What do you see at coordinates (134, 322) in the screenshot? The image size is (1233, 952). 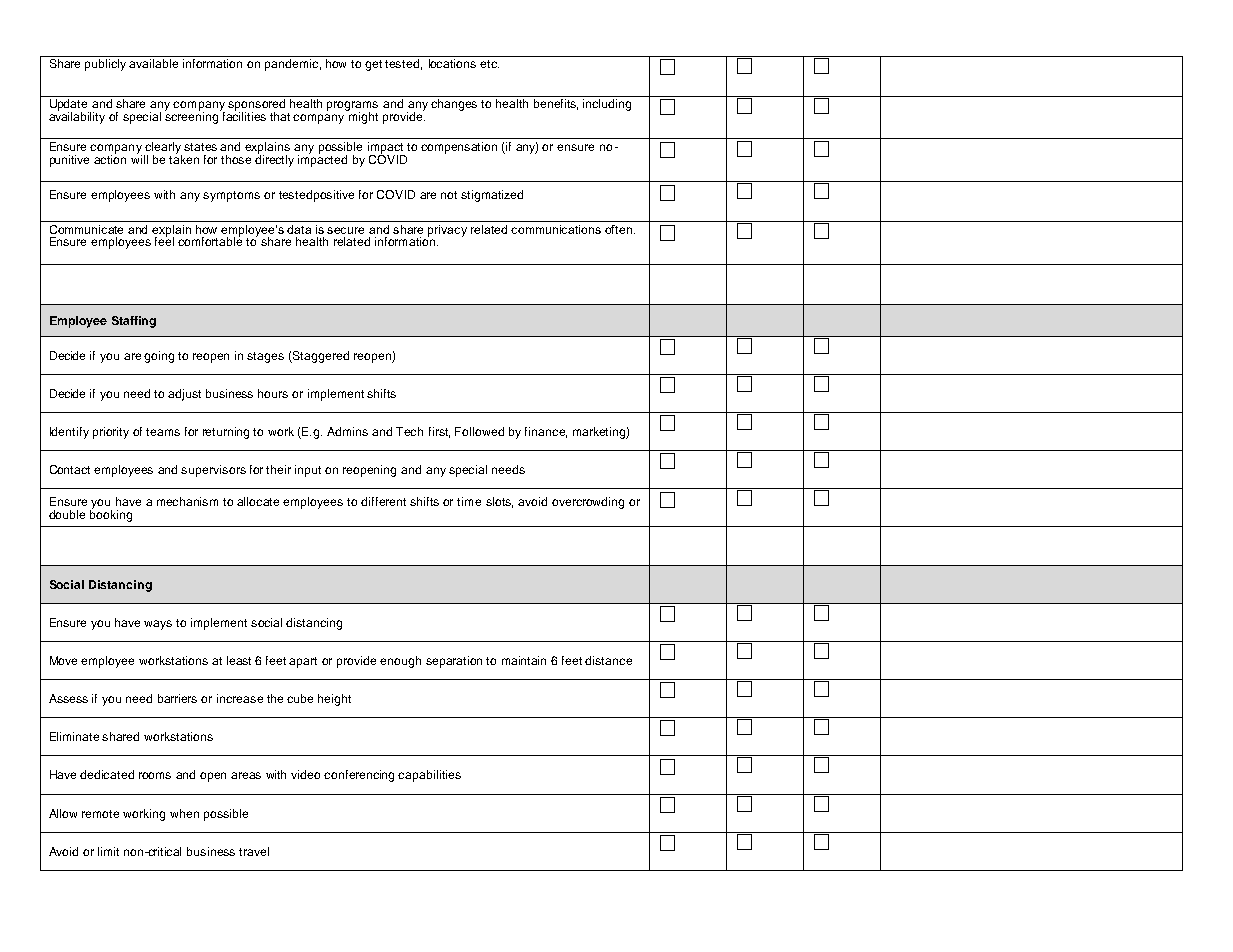 I see `Staffing` at bounding box center [134, 322].
